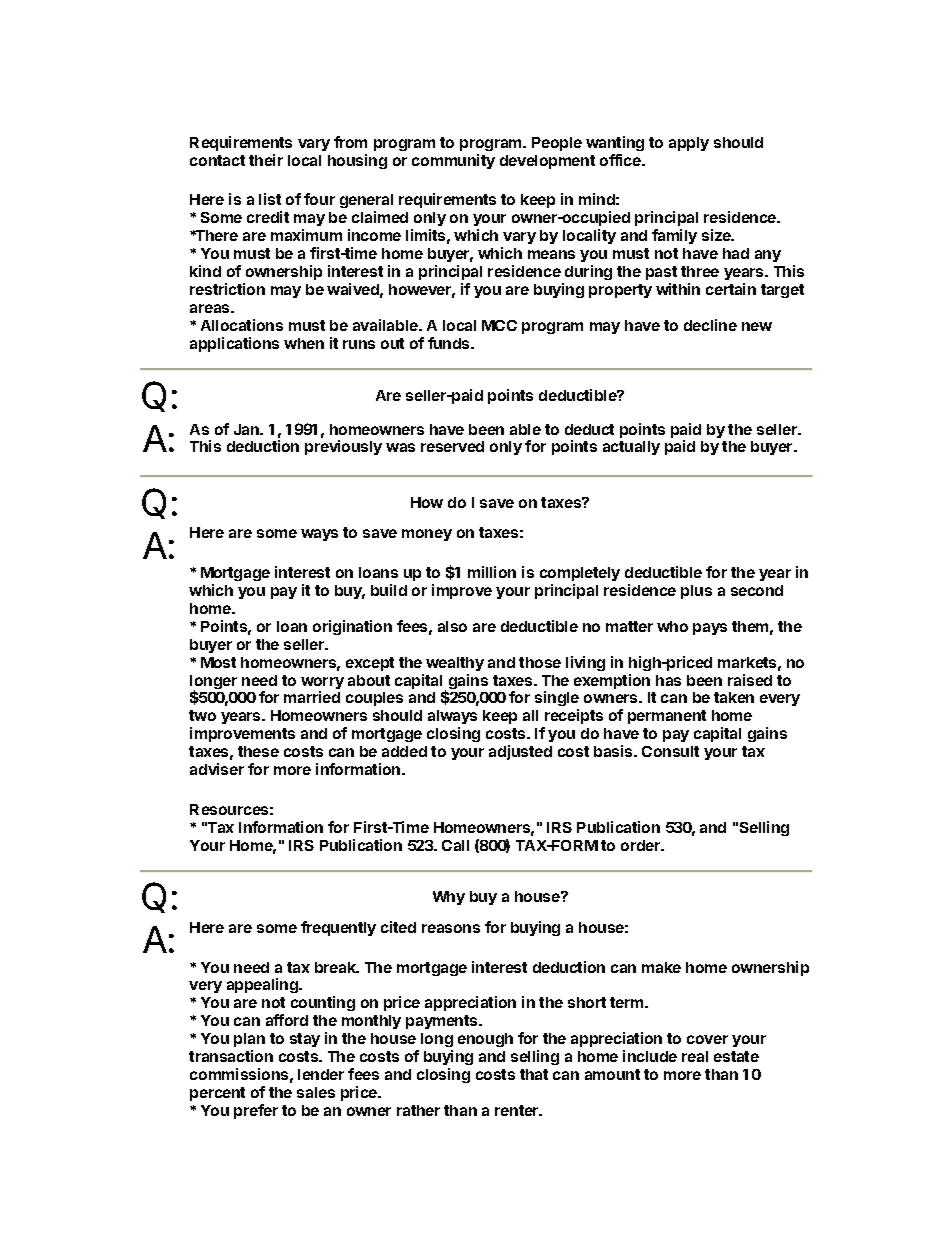 The width and height of the image is (952, 1233). I want to click on Most, so click(218, 662).
